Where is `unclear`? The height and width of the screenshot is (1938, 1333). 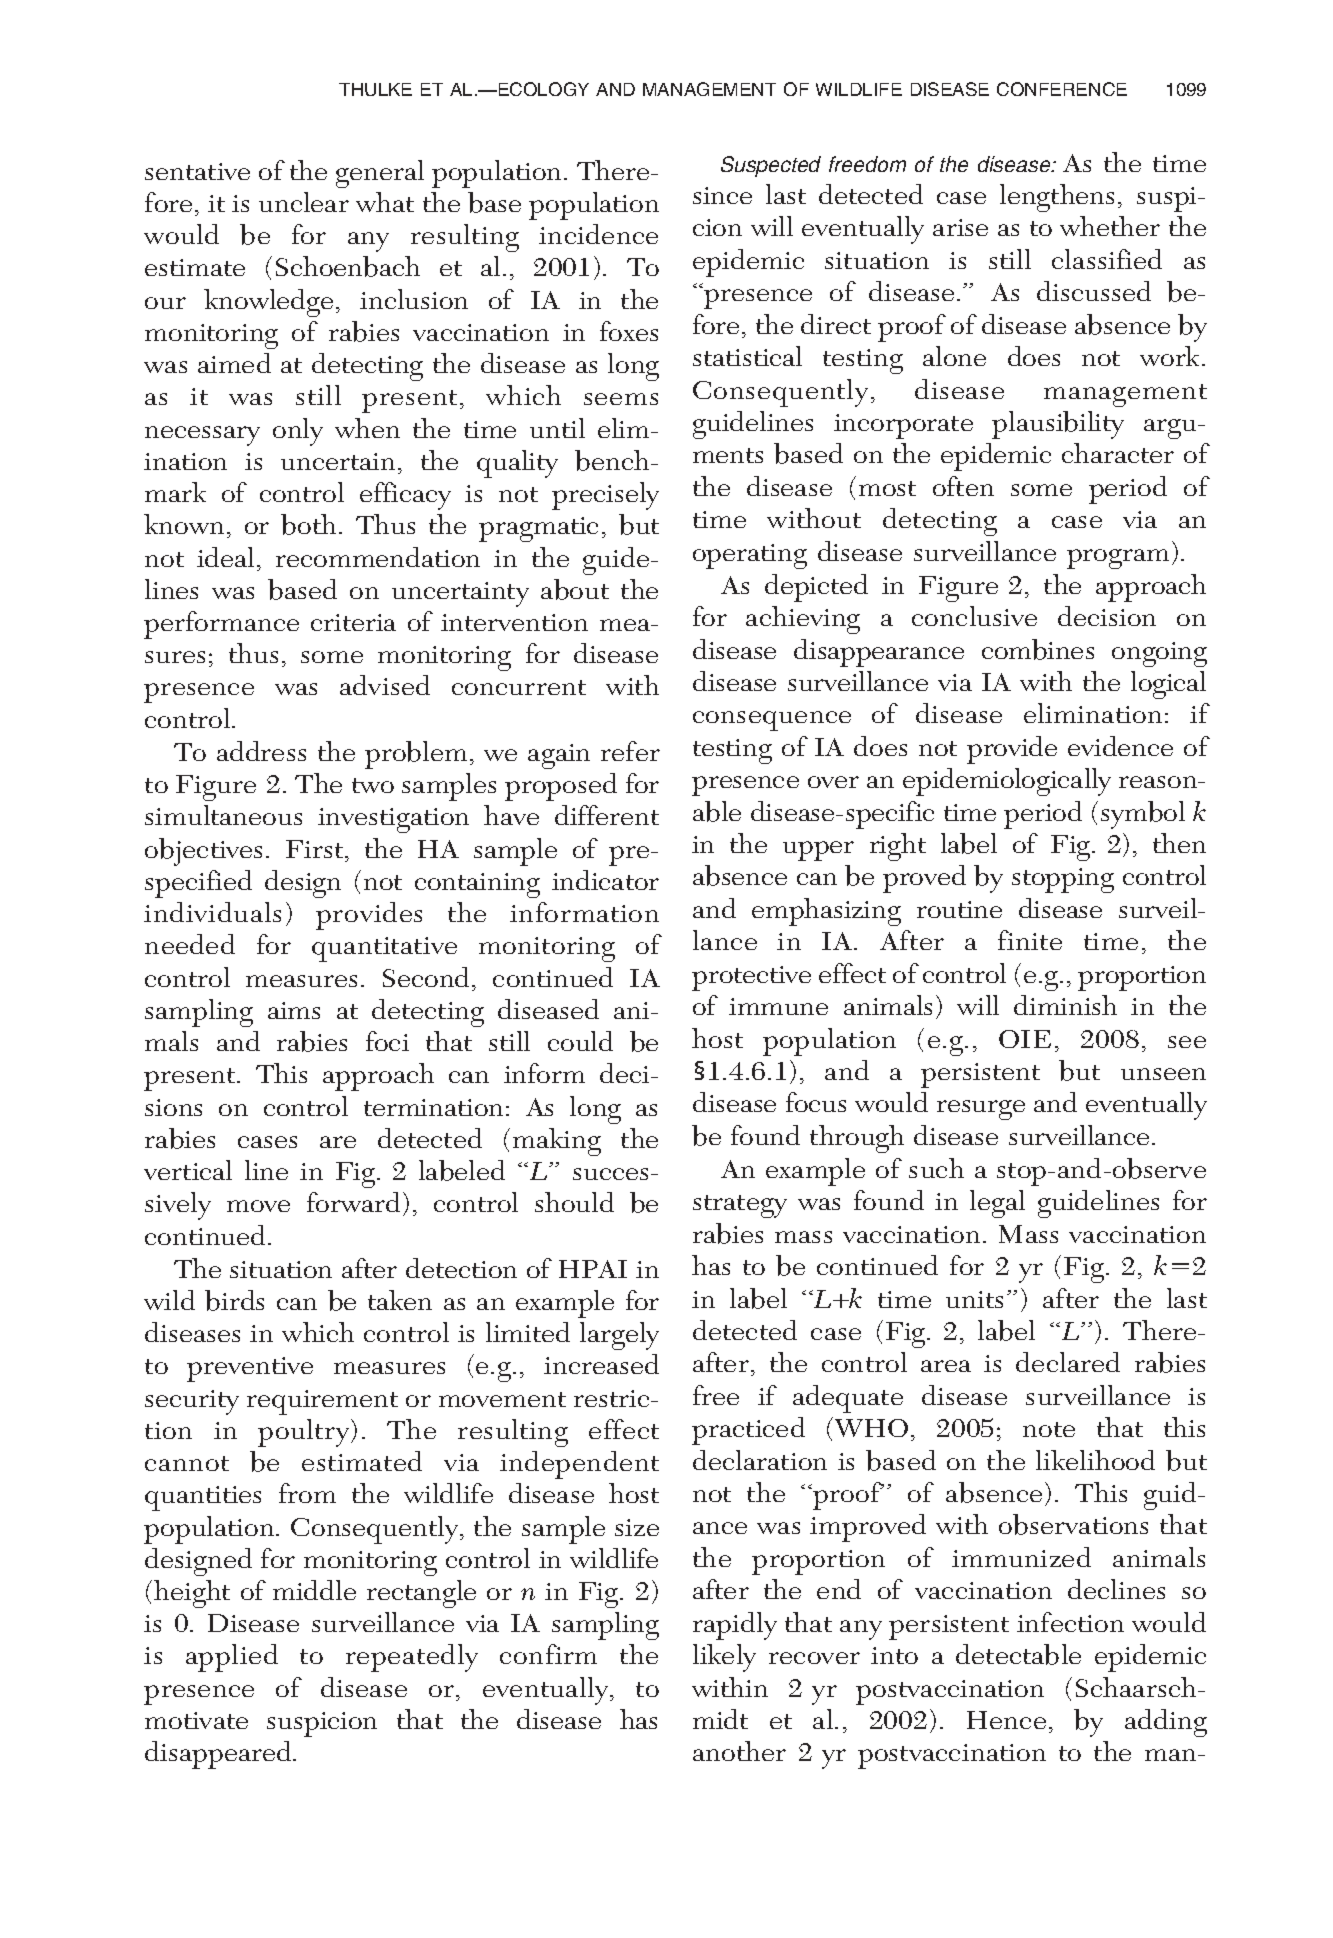 unclear is located at coordinates (304, 202).
